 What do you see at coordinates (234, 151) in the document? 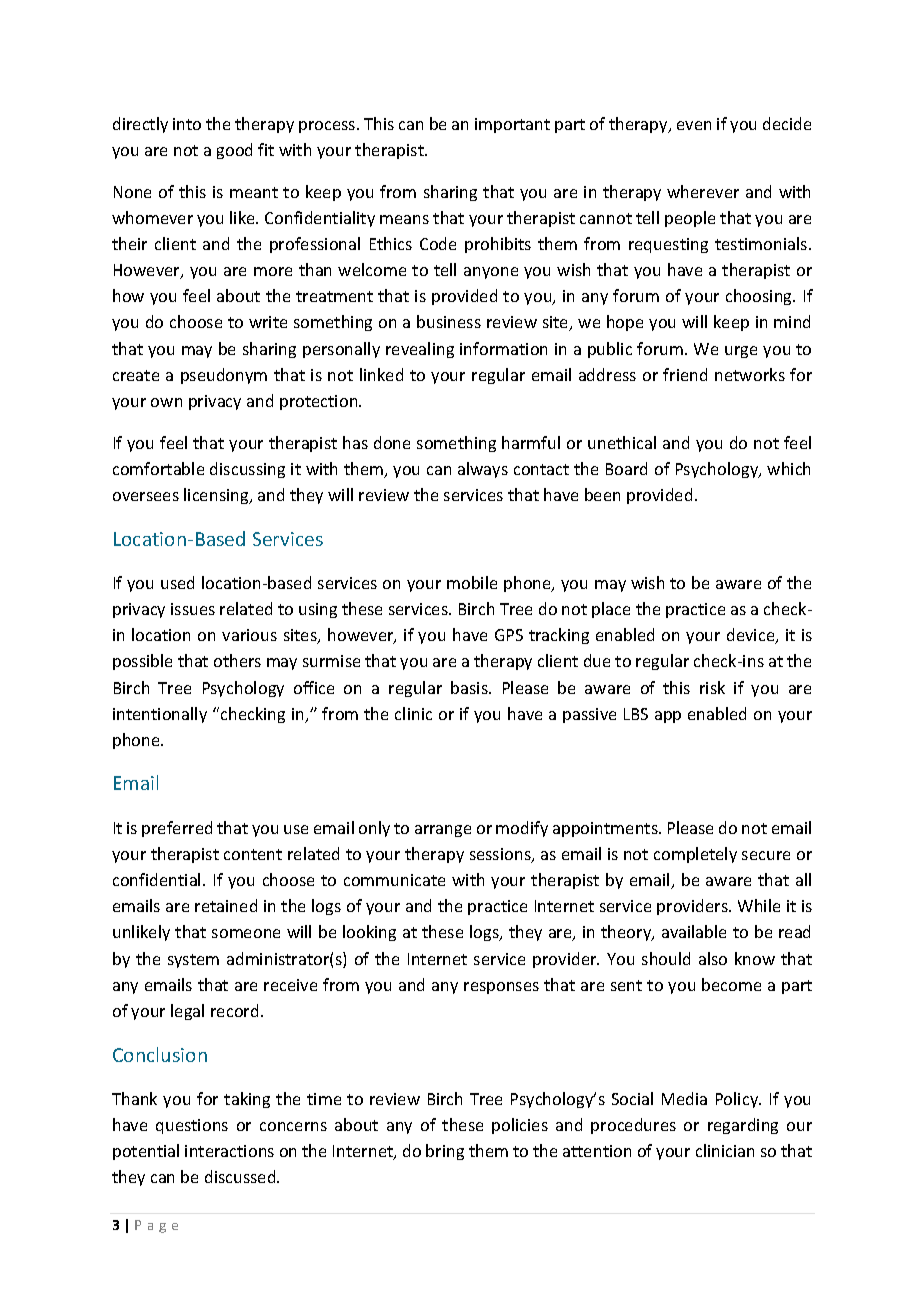
I see `good` at bounding box center [234, 151].
